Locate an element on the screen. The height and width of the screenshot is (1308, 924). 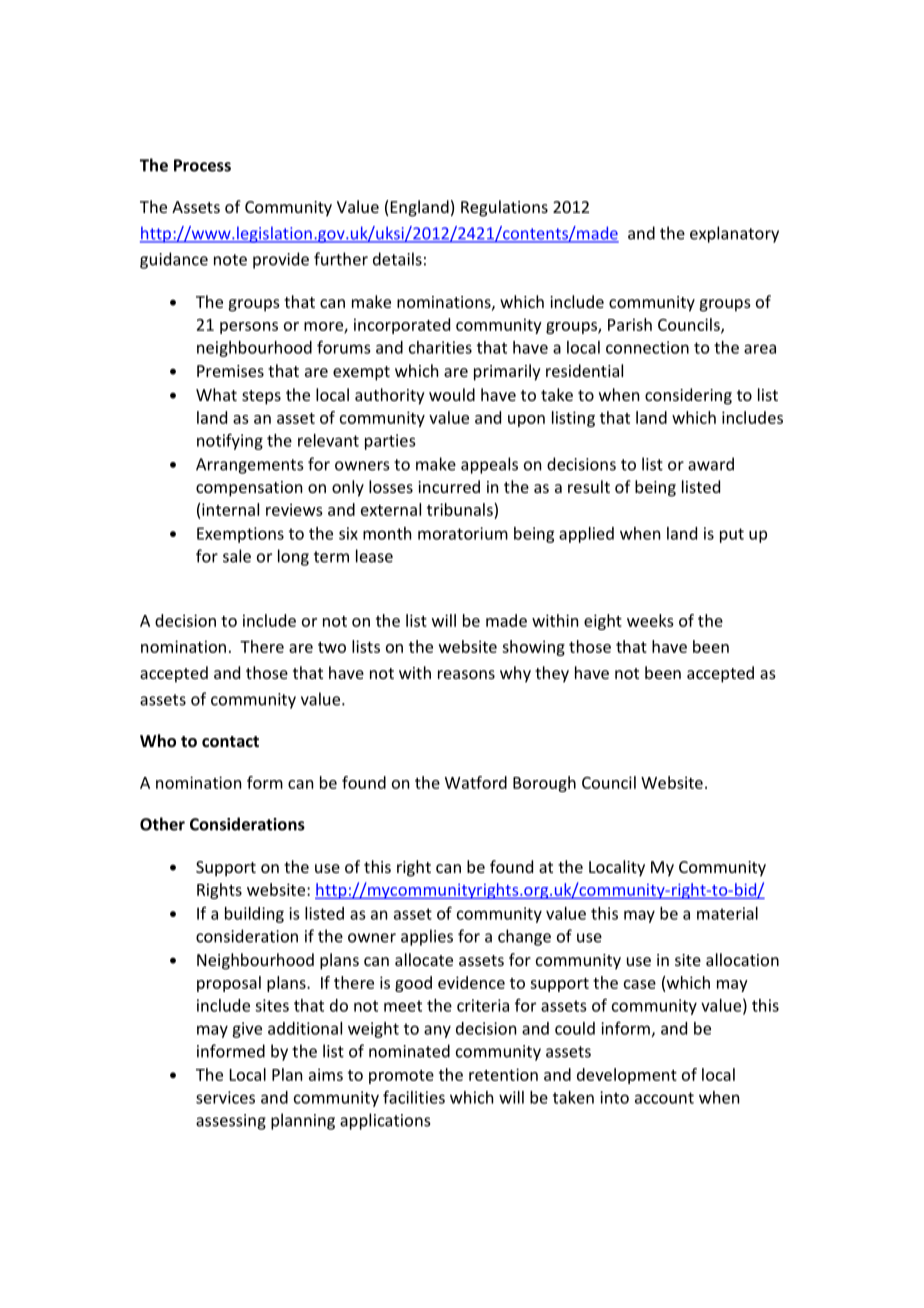
incurred is located at coordinates (449, 486).
